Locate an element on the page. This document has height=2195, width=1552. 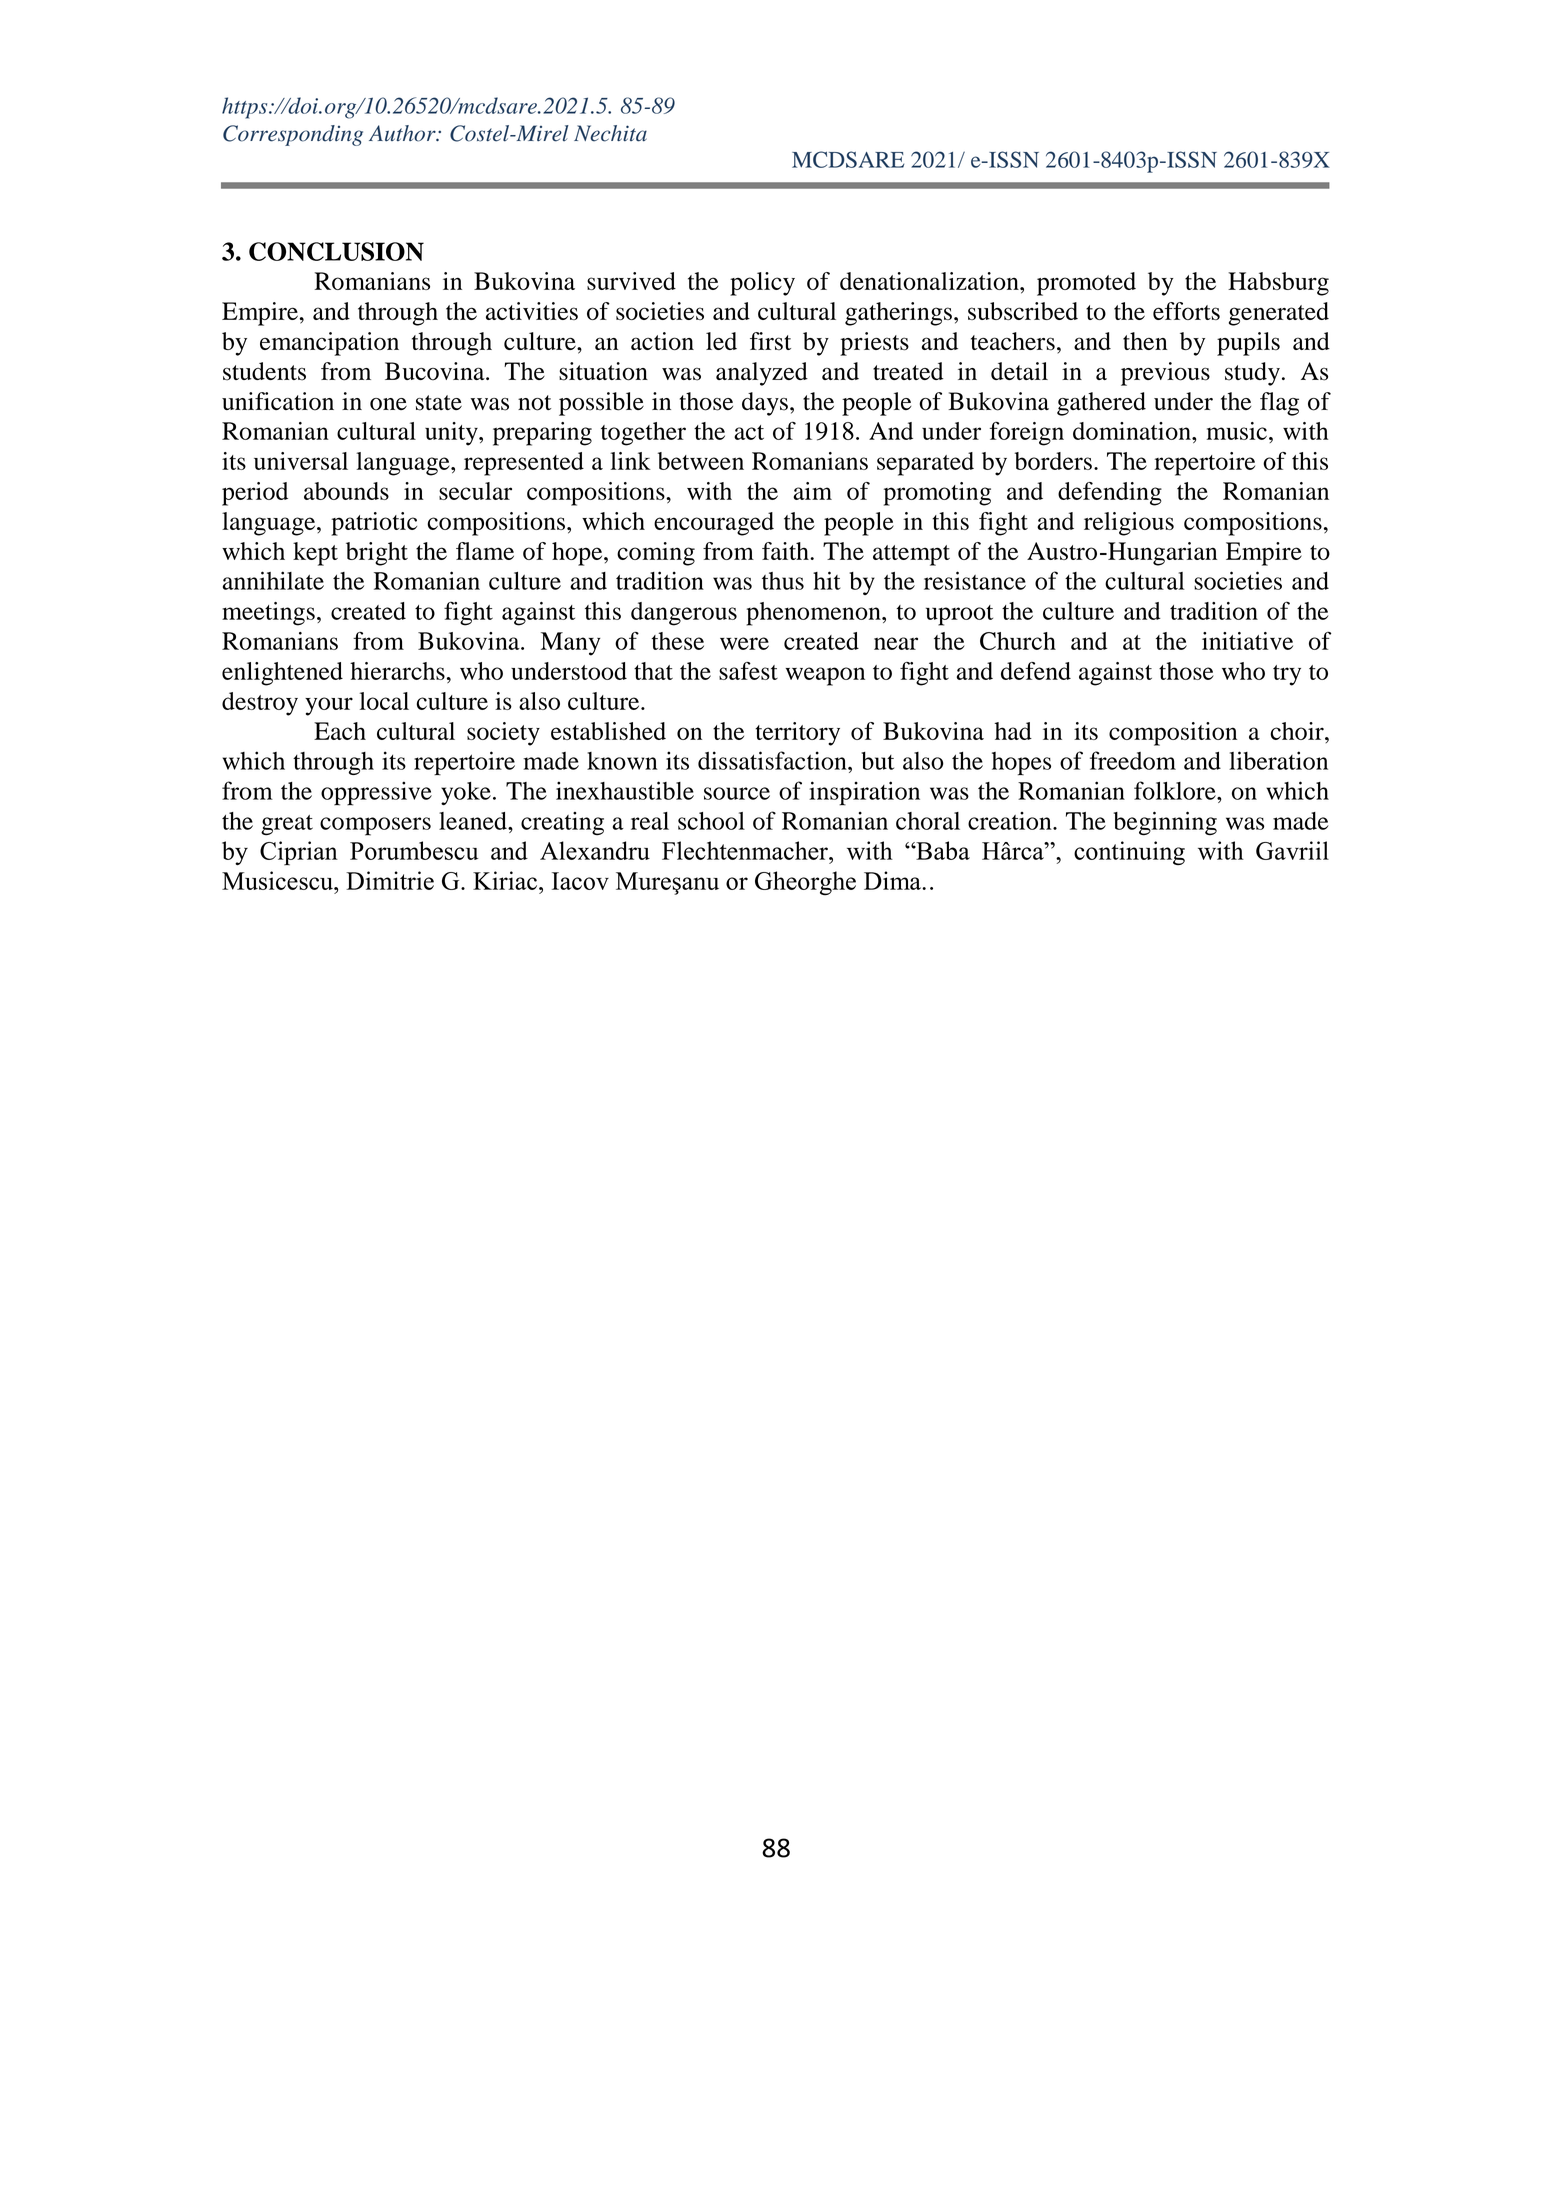
promoted is located at coordinates (1086, 284).
